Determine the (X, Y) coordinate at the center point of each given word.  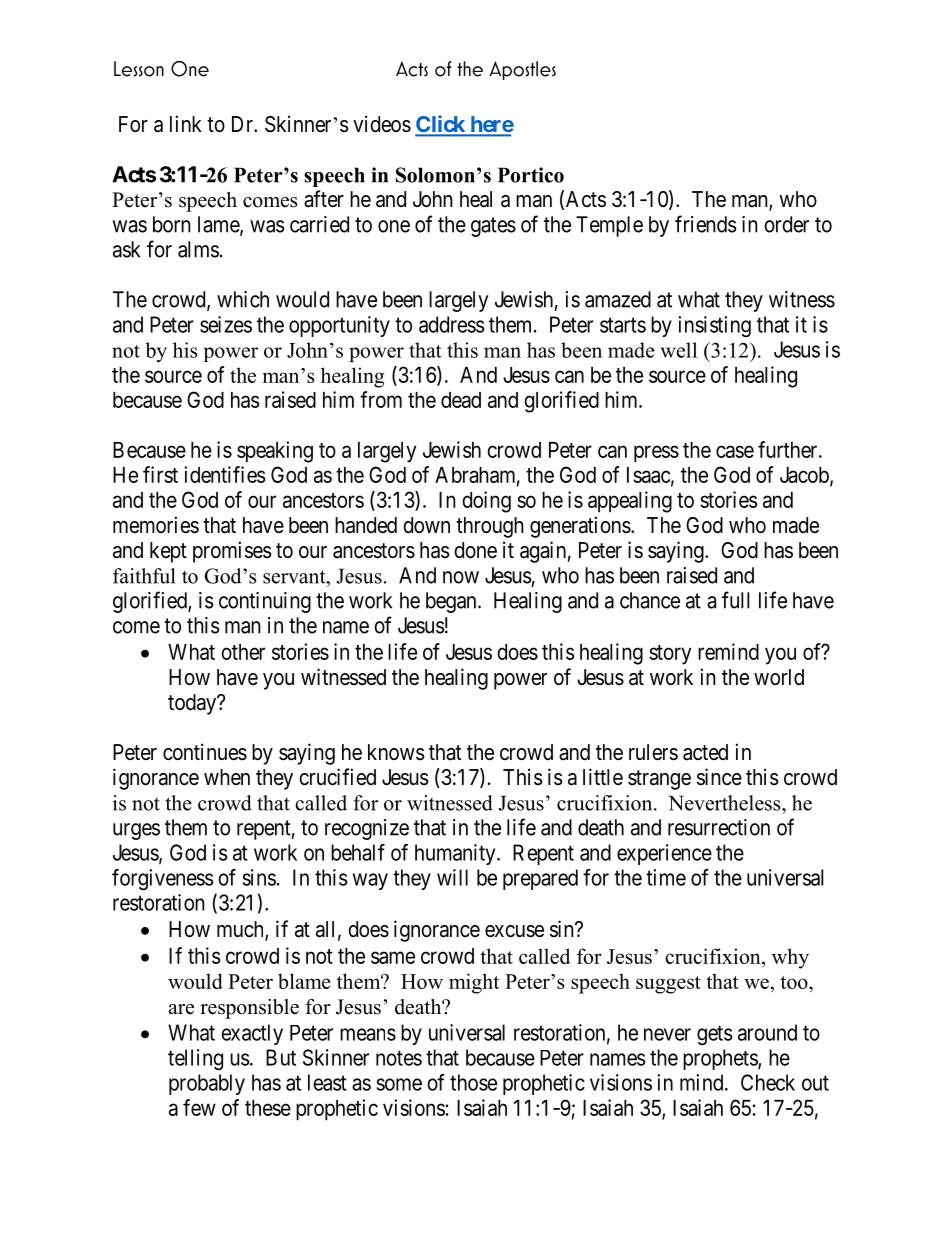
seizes (226, 324)
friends (706, 224)
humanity (456, 854)
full (736, 600)
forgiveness (162, 879)
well (679, 350)
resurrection (719, 827)
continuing (265, 602)
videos (382, 124)
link (186, 123)
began (452, 602)
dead (461, 400)
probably (207, 1084)
